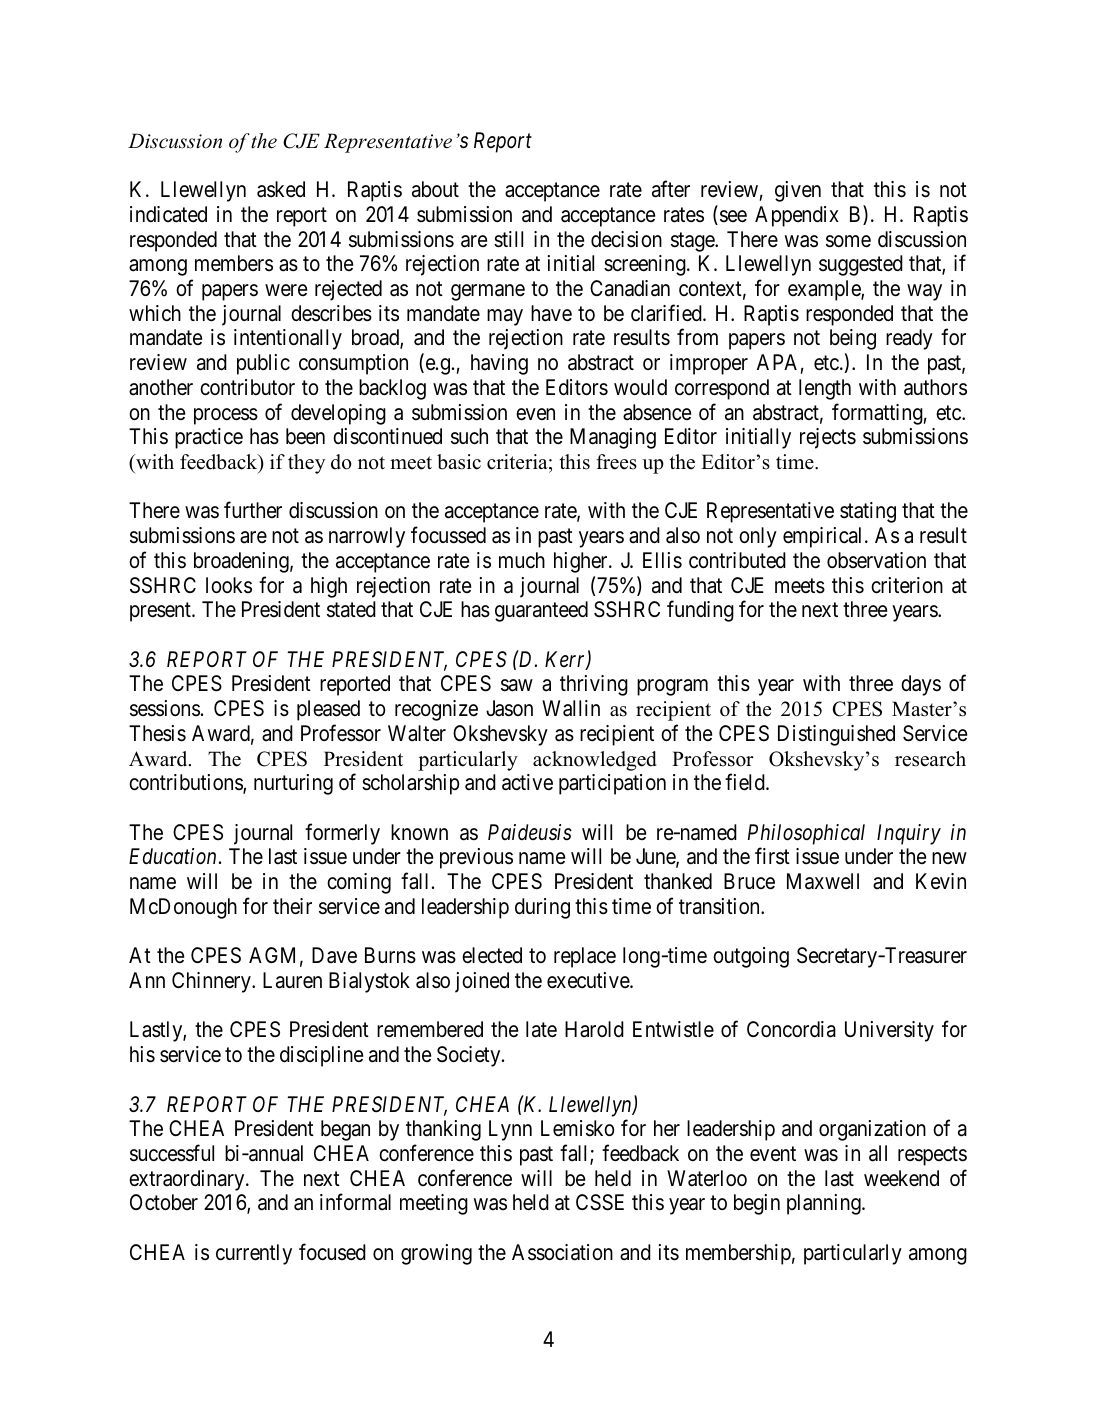 The image size is (1096, 1418). Describe the element at coordinates (509, 708) in the document. I see `Jason` at that location.
